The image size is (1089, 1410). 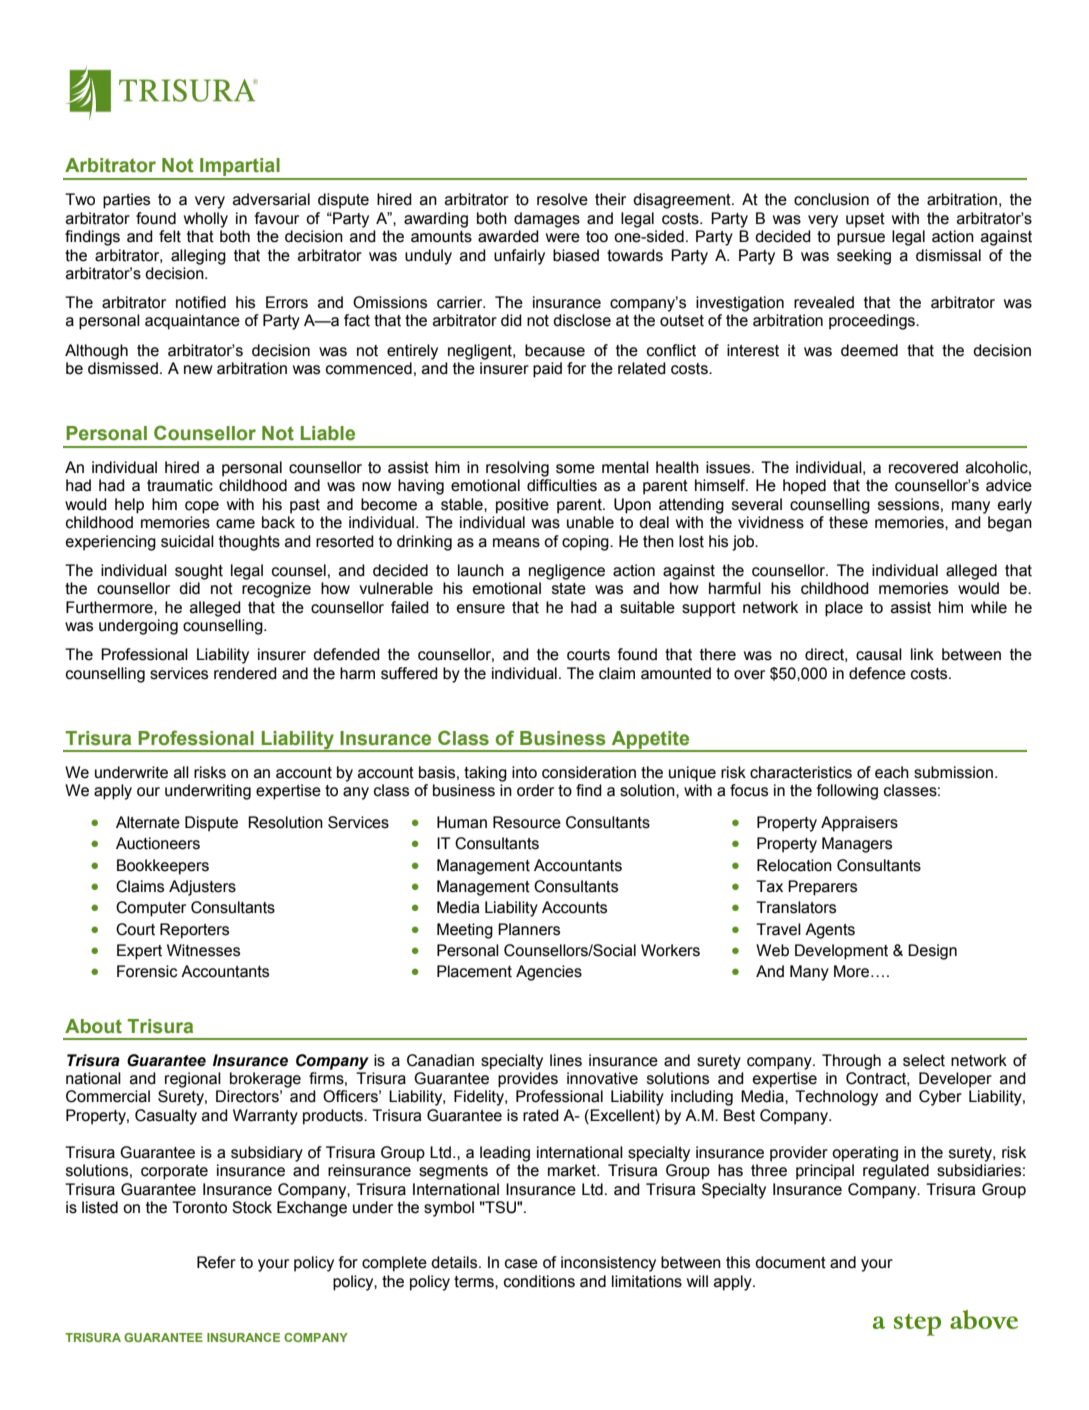 What do you see at coordinates (206, 220) in the document?
I see `wholly` at bounding box center [206, 220].
